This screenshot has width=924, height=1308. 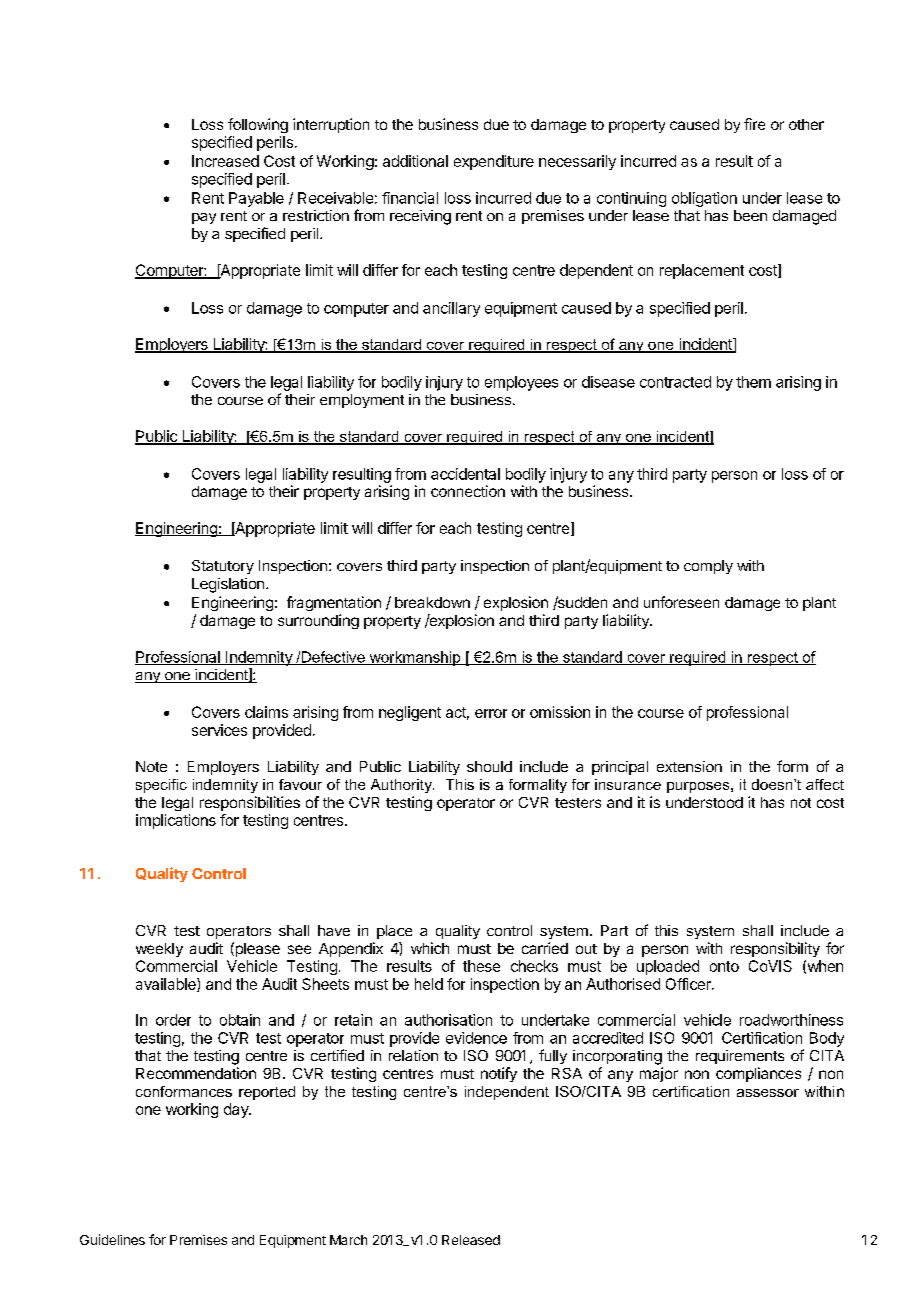 What do you see at coordinates (768, 1093) in the screenshot?
I see `assessor` at bounding box center [768, 1093].
